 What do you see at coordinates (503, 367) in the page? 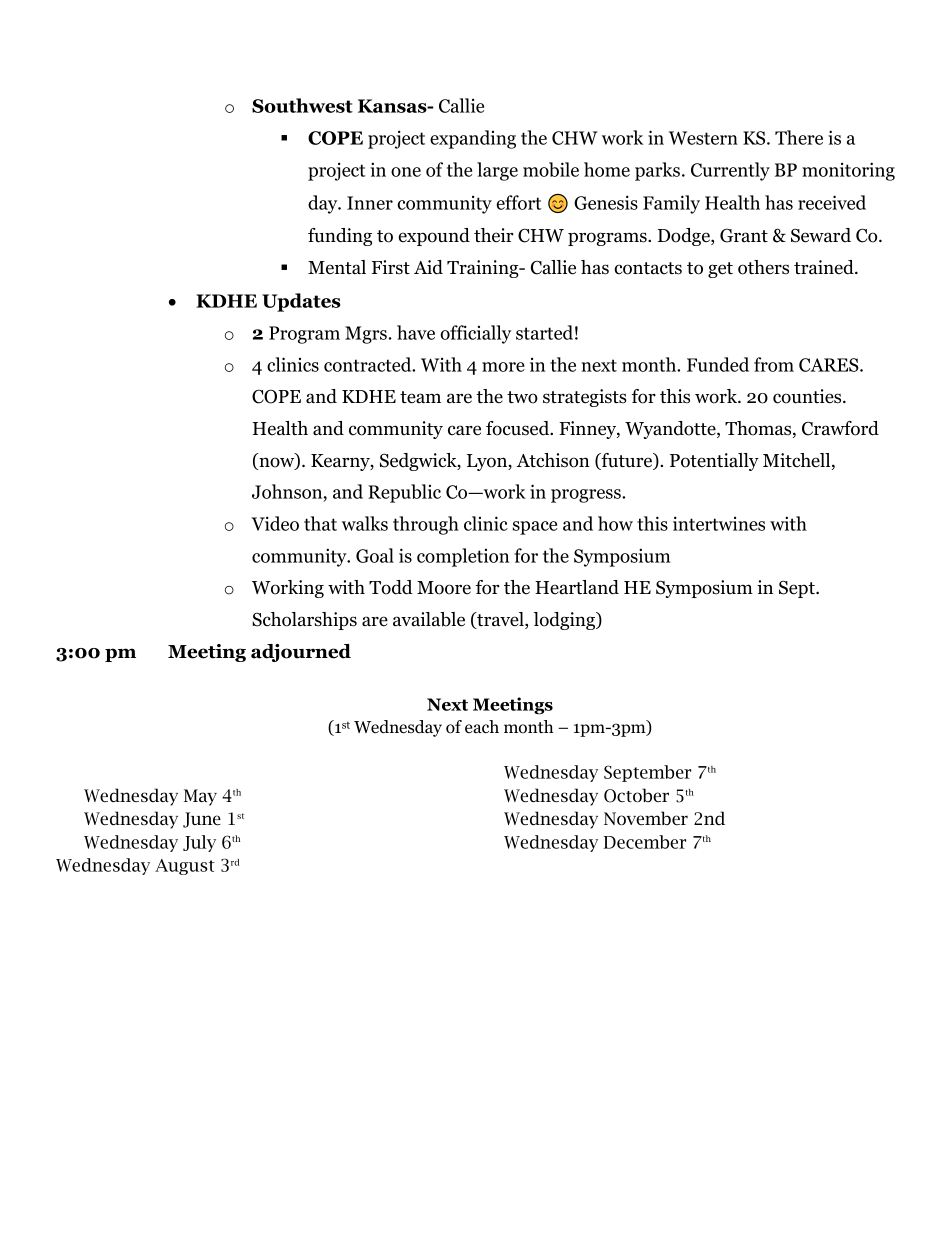
I see `more` at bounding box center [503, 367].
